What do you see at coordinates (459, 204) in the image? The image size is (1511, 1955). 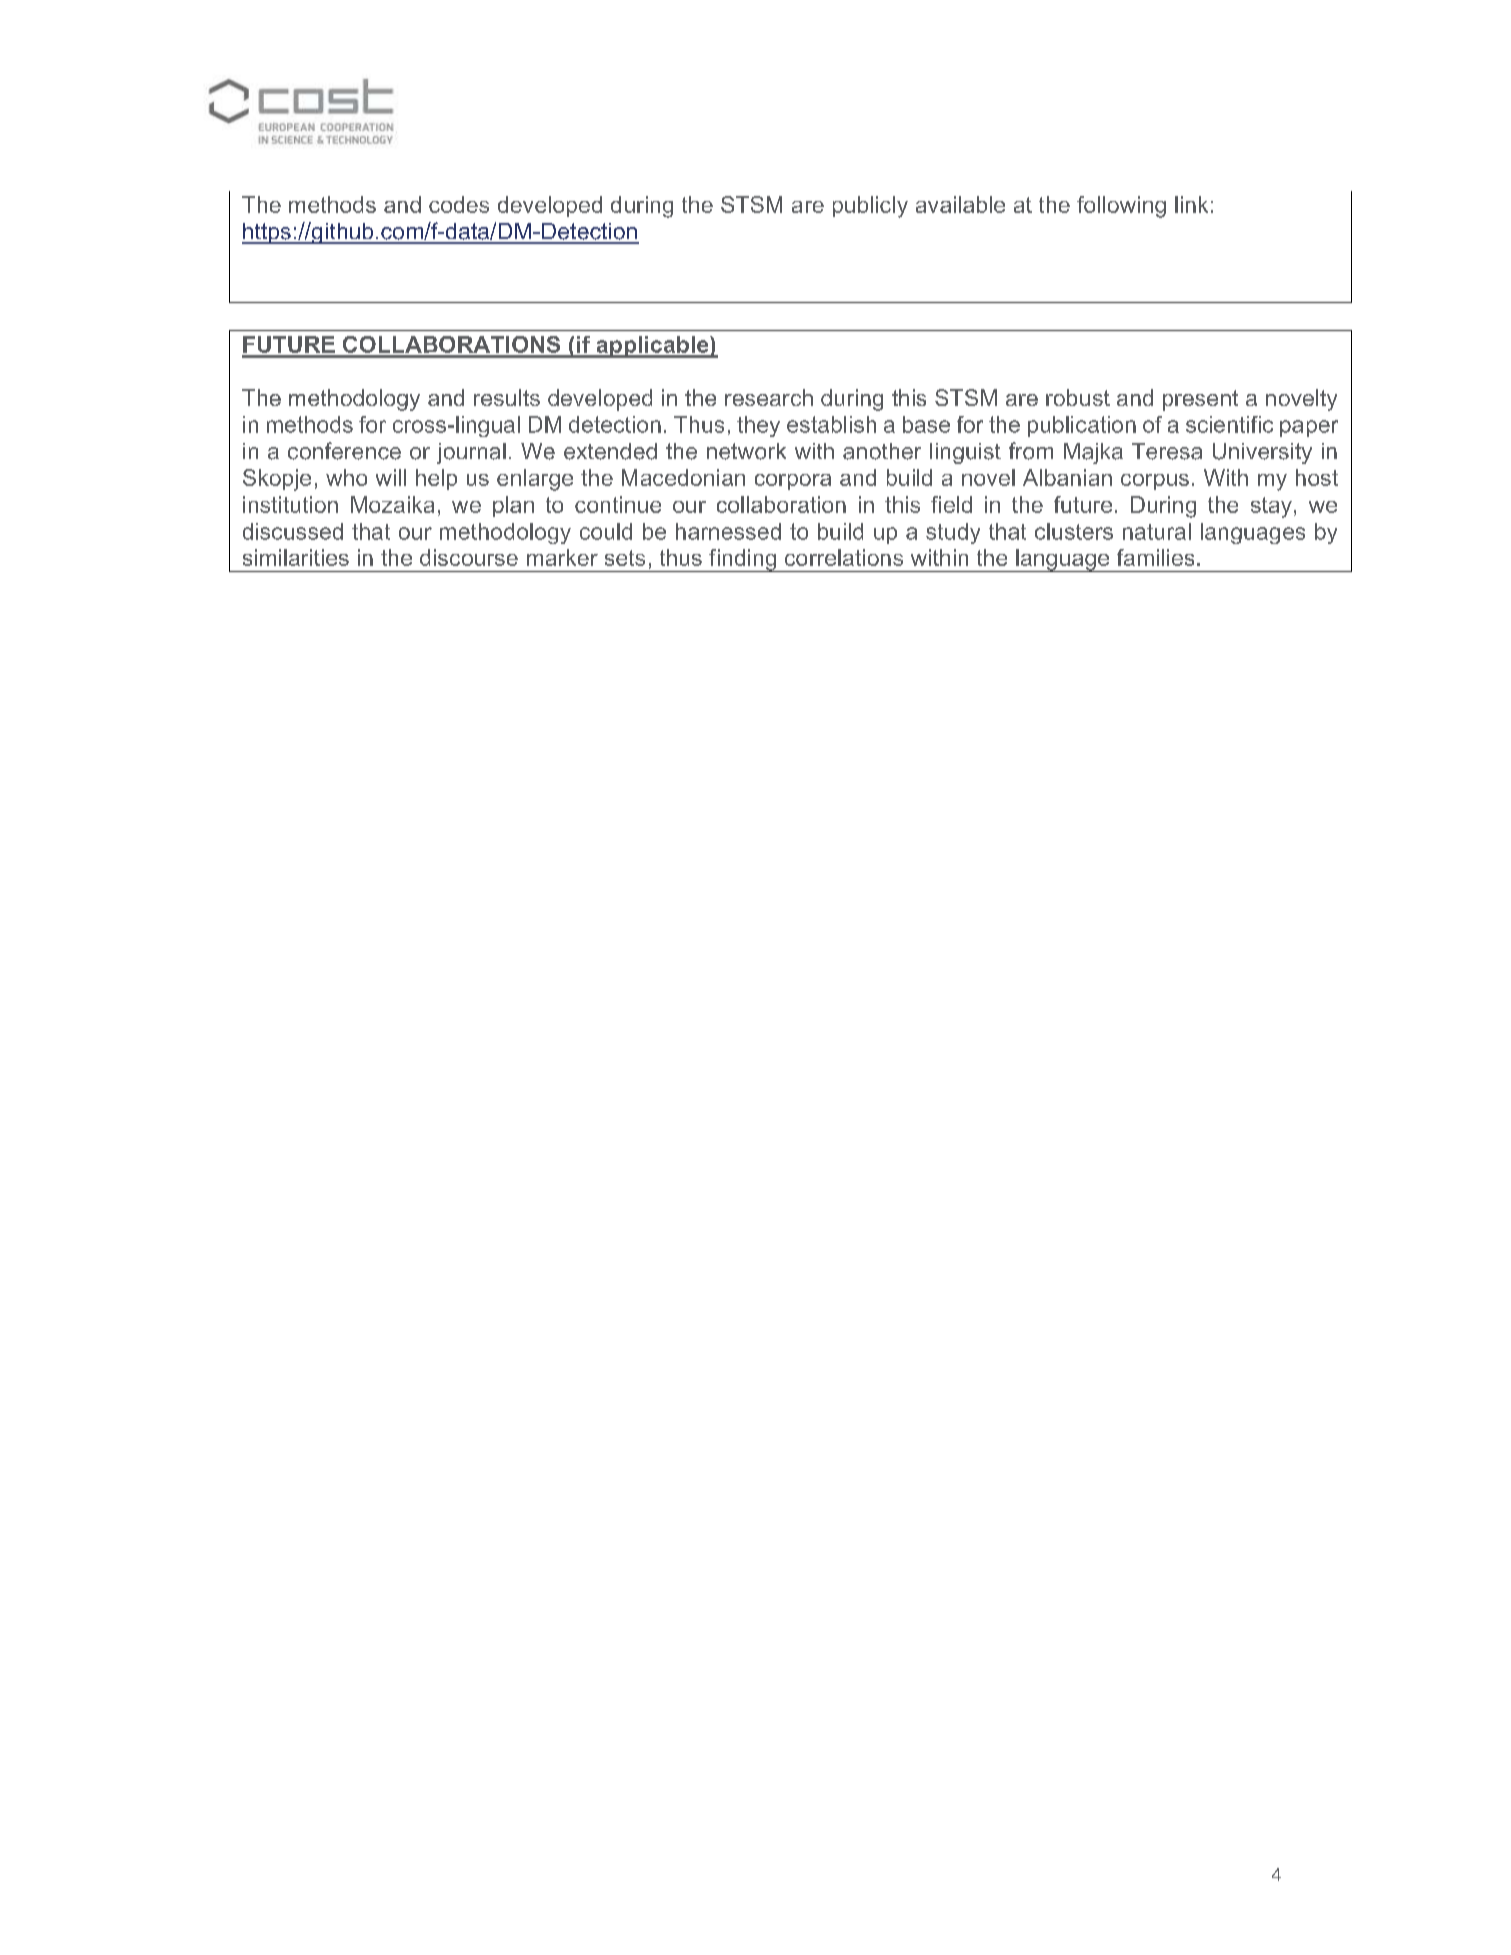 I see `codes` at bounding box center [459, 204].
